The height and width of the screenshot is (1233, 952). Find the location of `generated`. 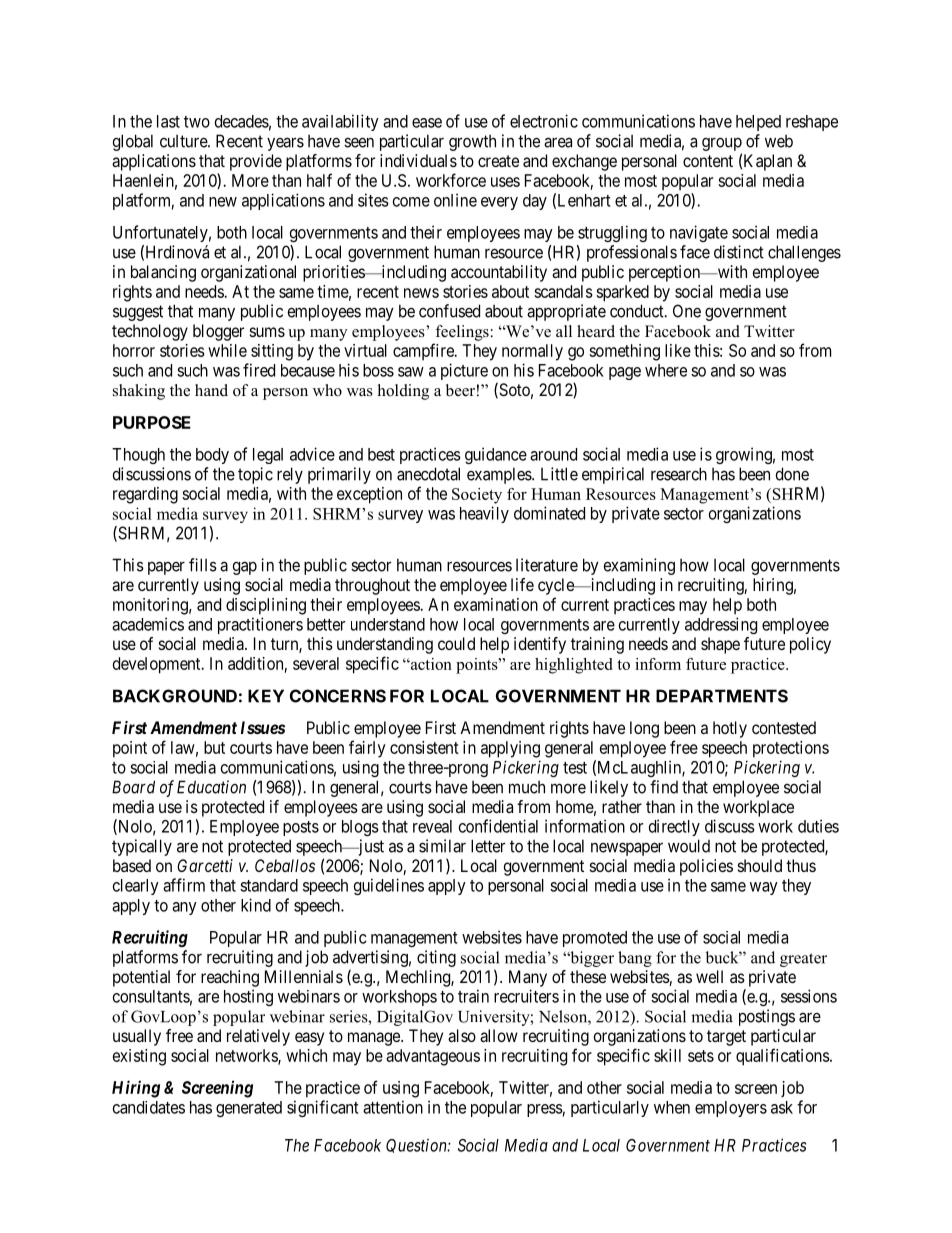

generated is located at coordinates (249, 1109).
